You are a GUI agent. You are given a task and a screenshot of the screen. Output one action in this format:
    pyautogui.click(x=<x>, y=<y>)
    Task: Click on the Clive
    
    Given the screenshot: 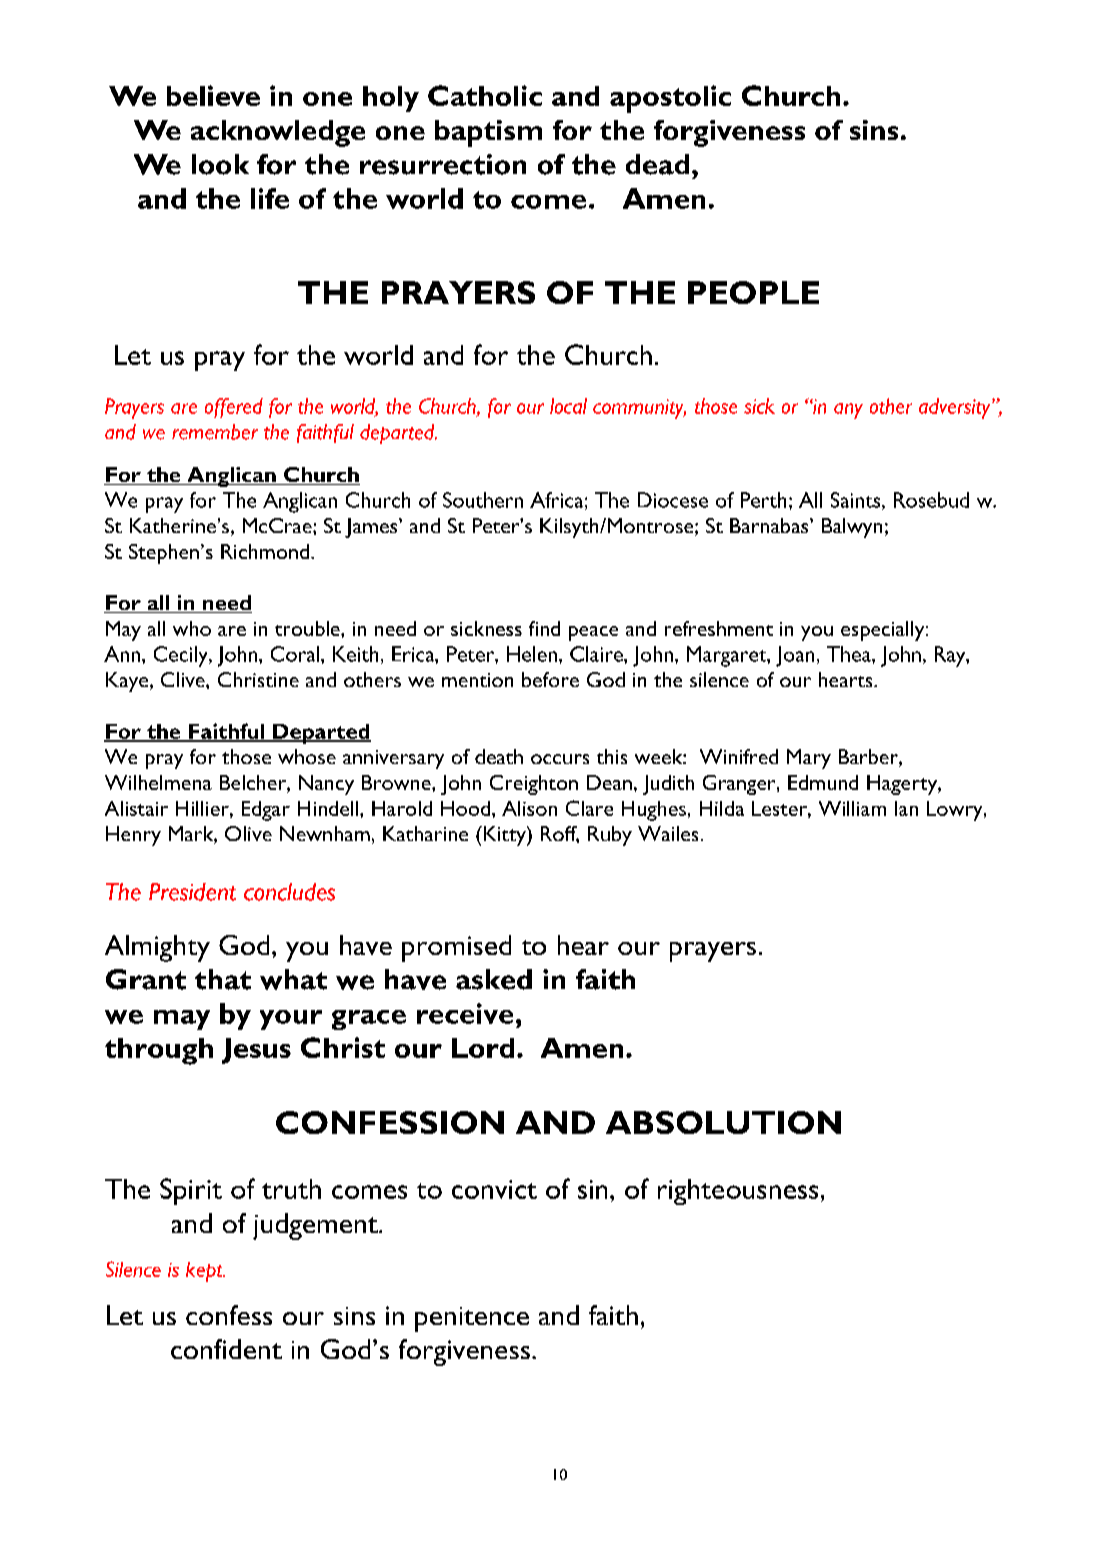 What is the action you would take?
    pyautogui.click(x=184, y=679)
